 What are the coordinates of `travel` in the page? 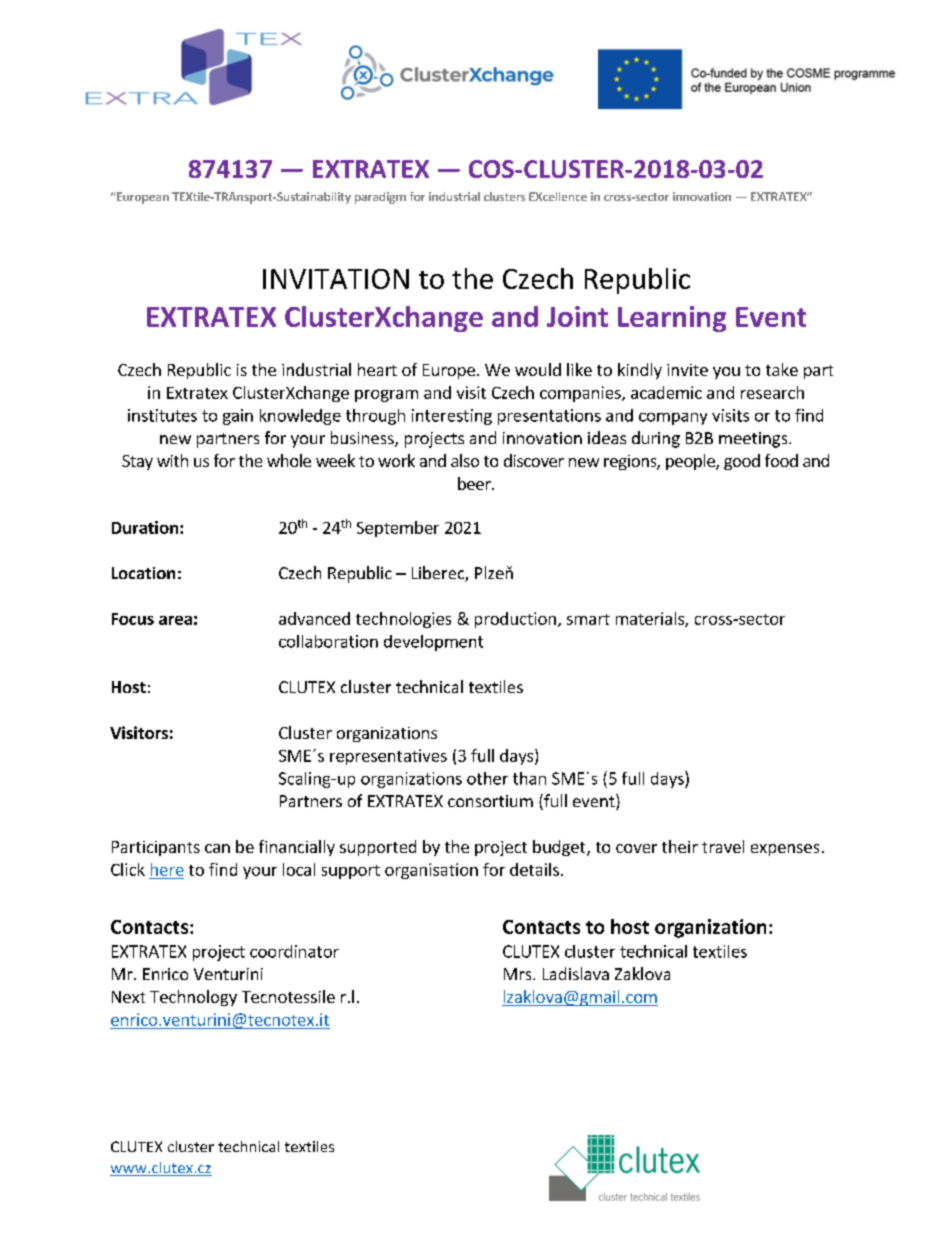 It's located at (723, 846).
